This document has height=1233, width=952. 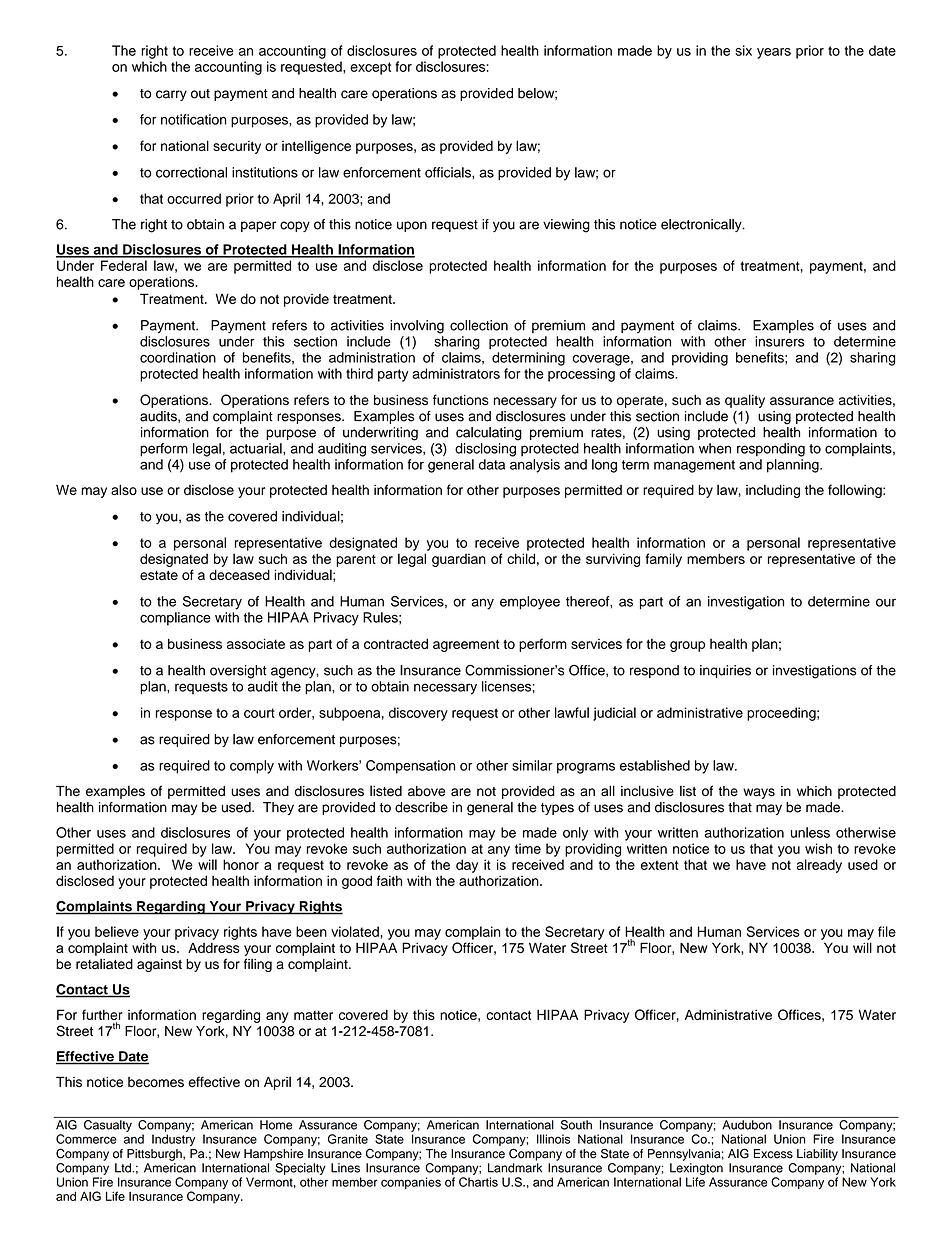 I want to click on agreement, so click(x=466, y=645).
